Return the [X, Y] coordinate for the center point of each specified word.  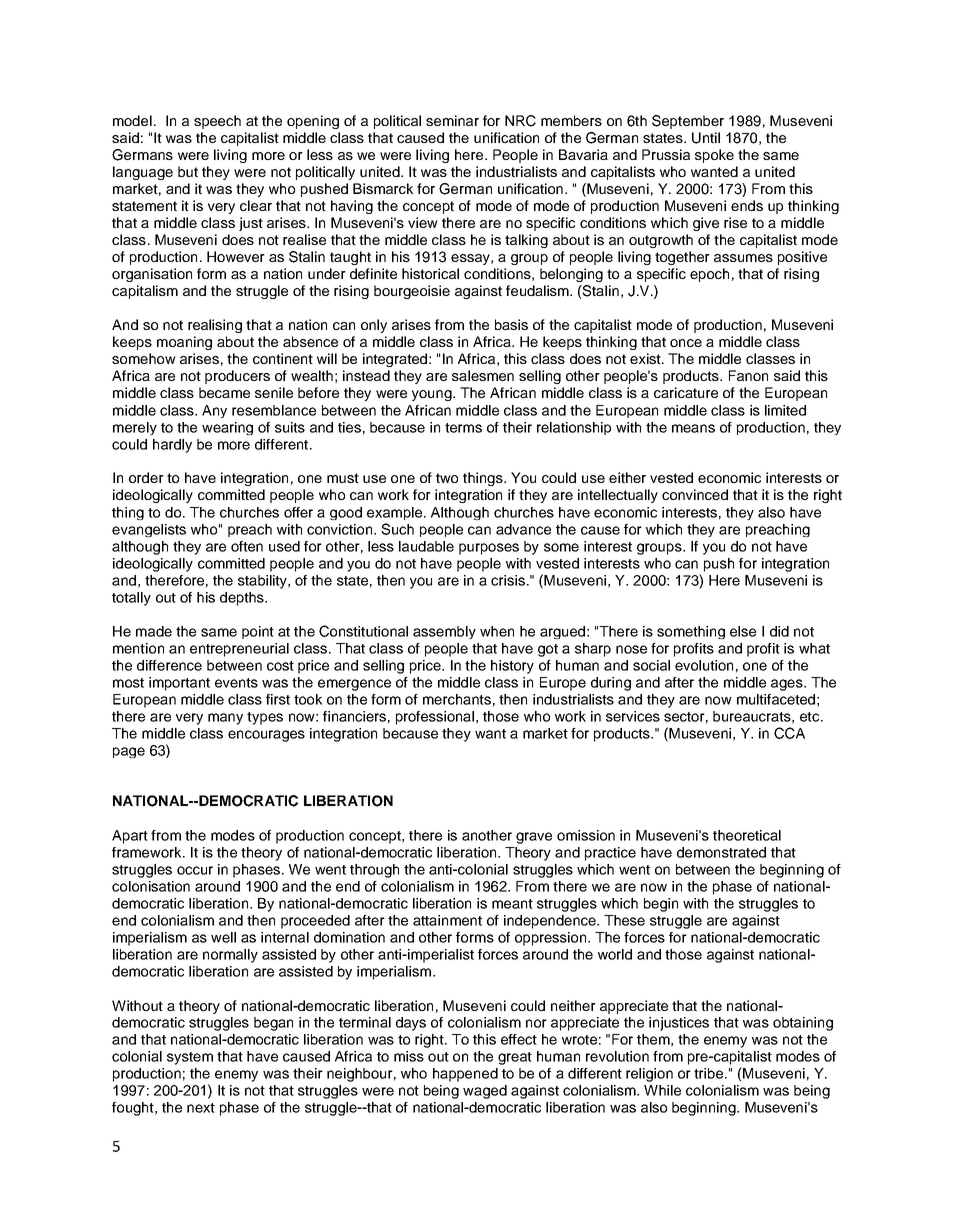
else [743, 631]
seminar [452, 120]
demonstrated [721, 852]
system [190, 1058]
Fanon [748, 375]
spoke [714, 156]
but [188, 171]
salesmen [483, 375]
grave [534, 838]
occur [195, 870]
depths [243, 599]
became [224, 392]
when [497, 631]
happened [465, 1075]
